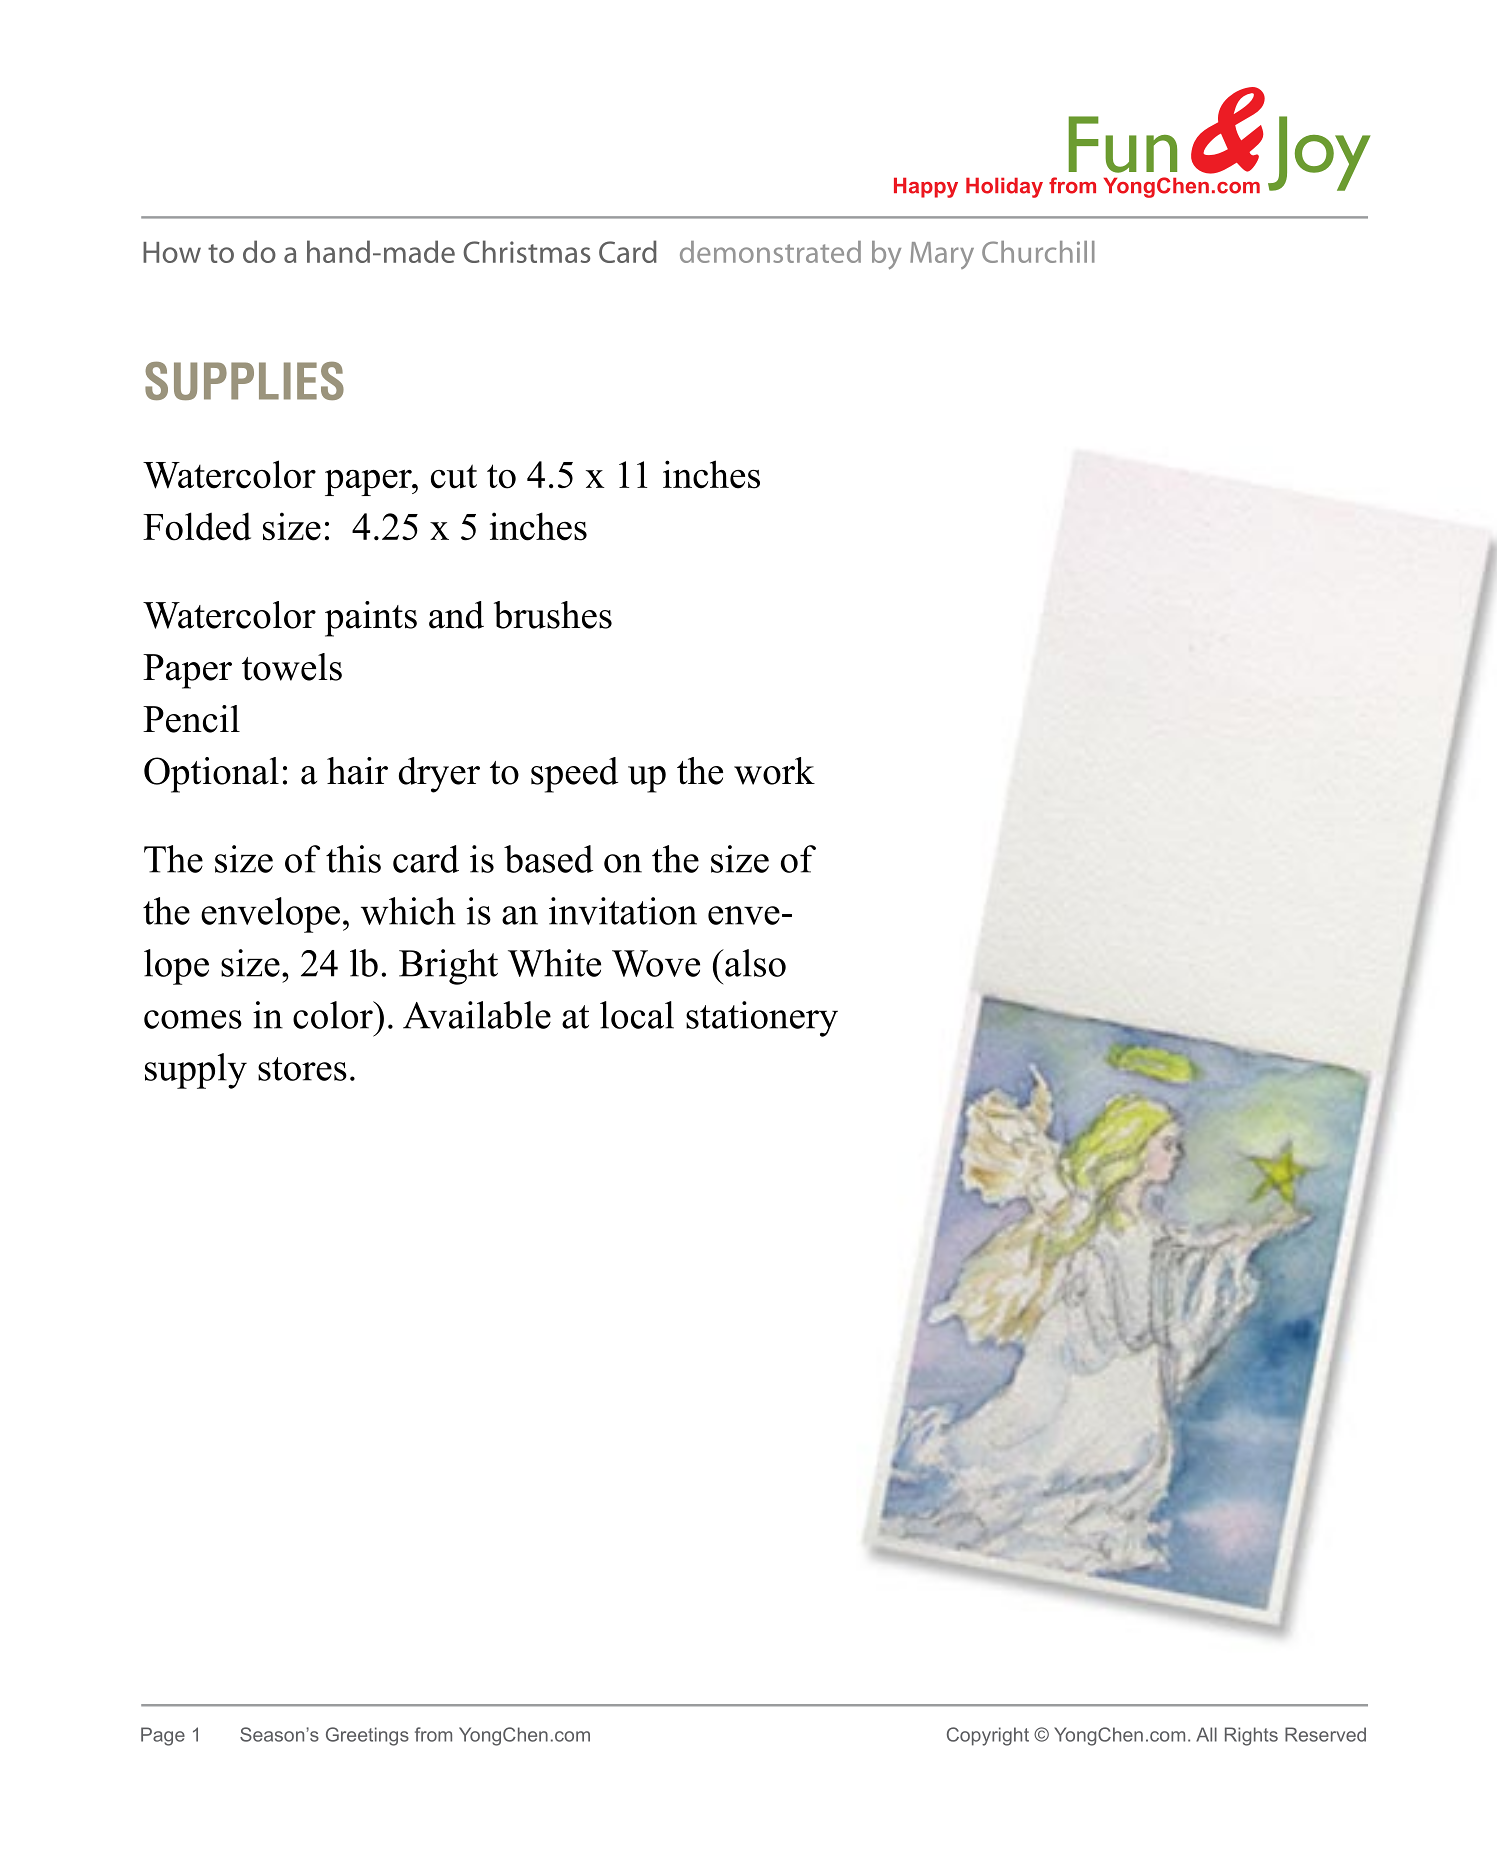  What do you see at coordinates (1206, 1734) in the document?
I see `All` at bounding box center [1206, 1734].
